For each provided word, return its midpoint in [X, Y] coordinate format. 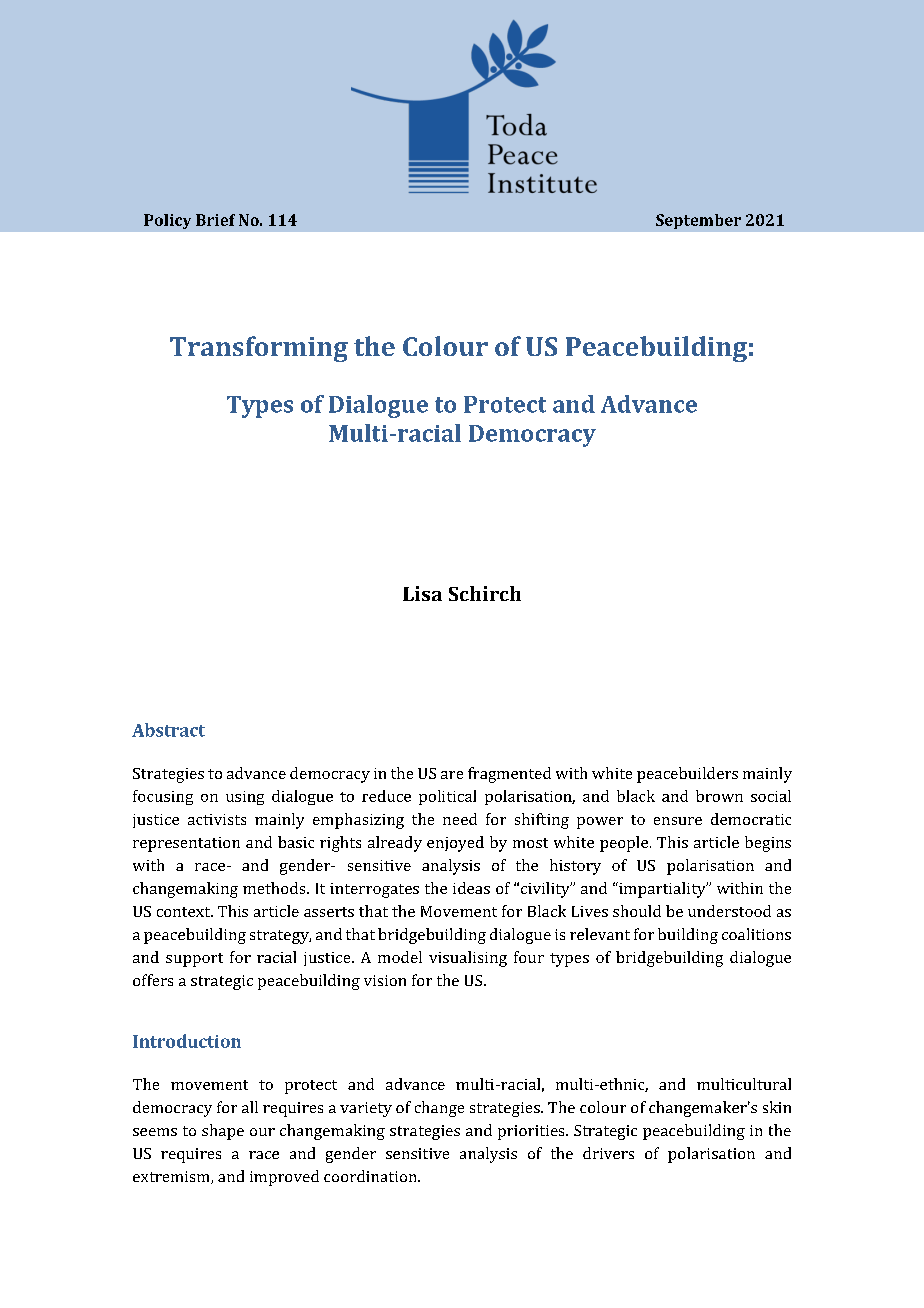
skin [777, 1107]
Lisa [422, 593]
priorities [532, 1132]
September [698, 221]
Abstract [168, 730]
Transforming [259, 349]
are [452, 775]
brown [719, 796]
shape [223, 1132]
